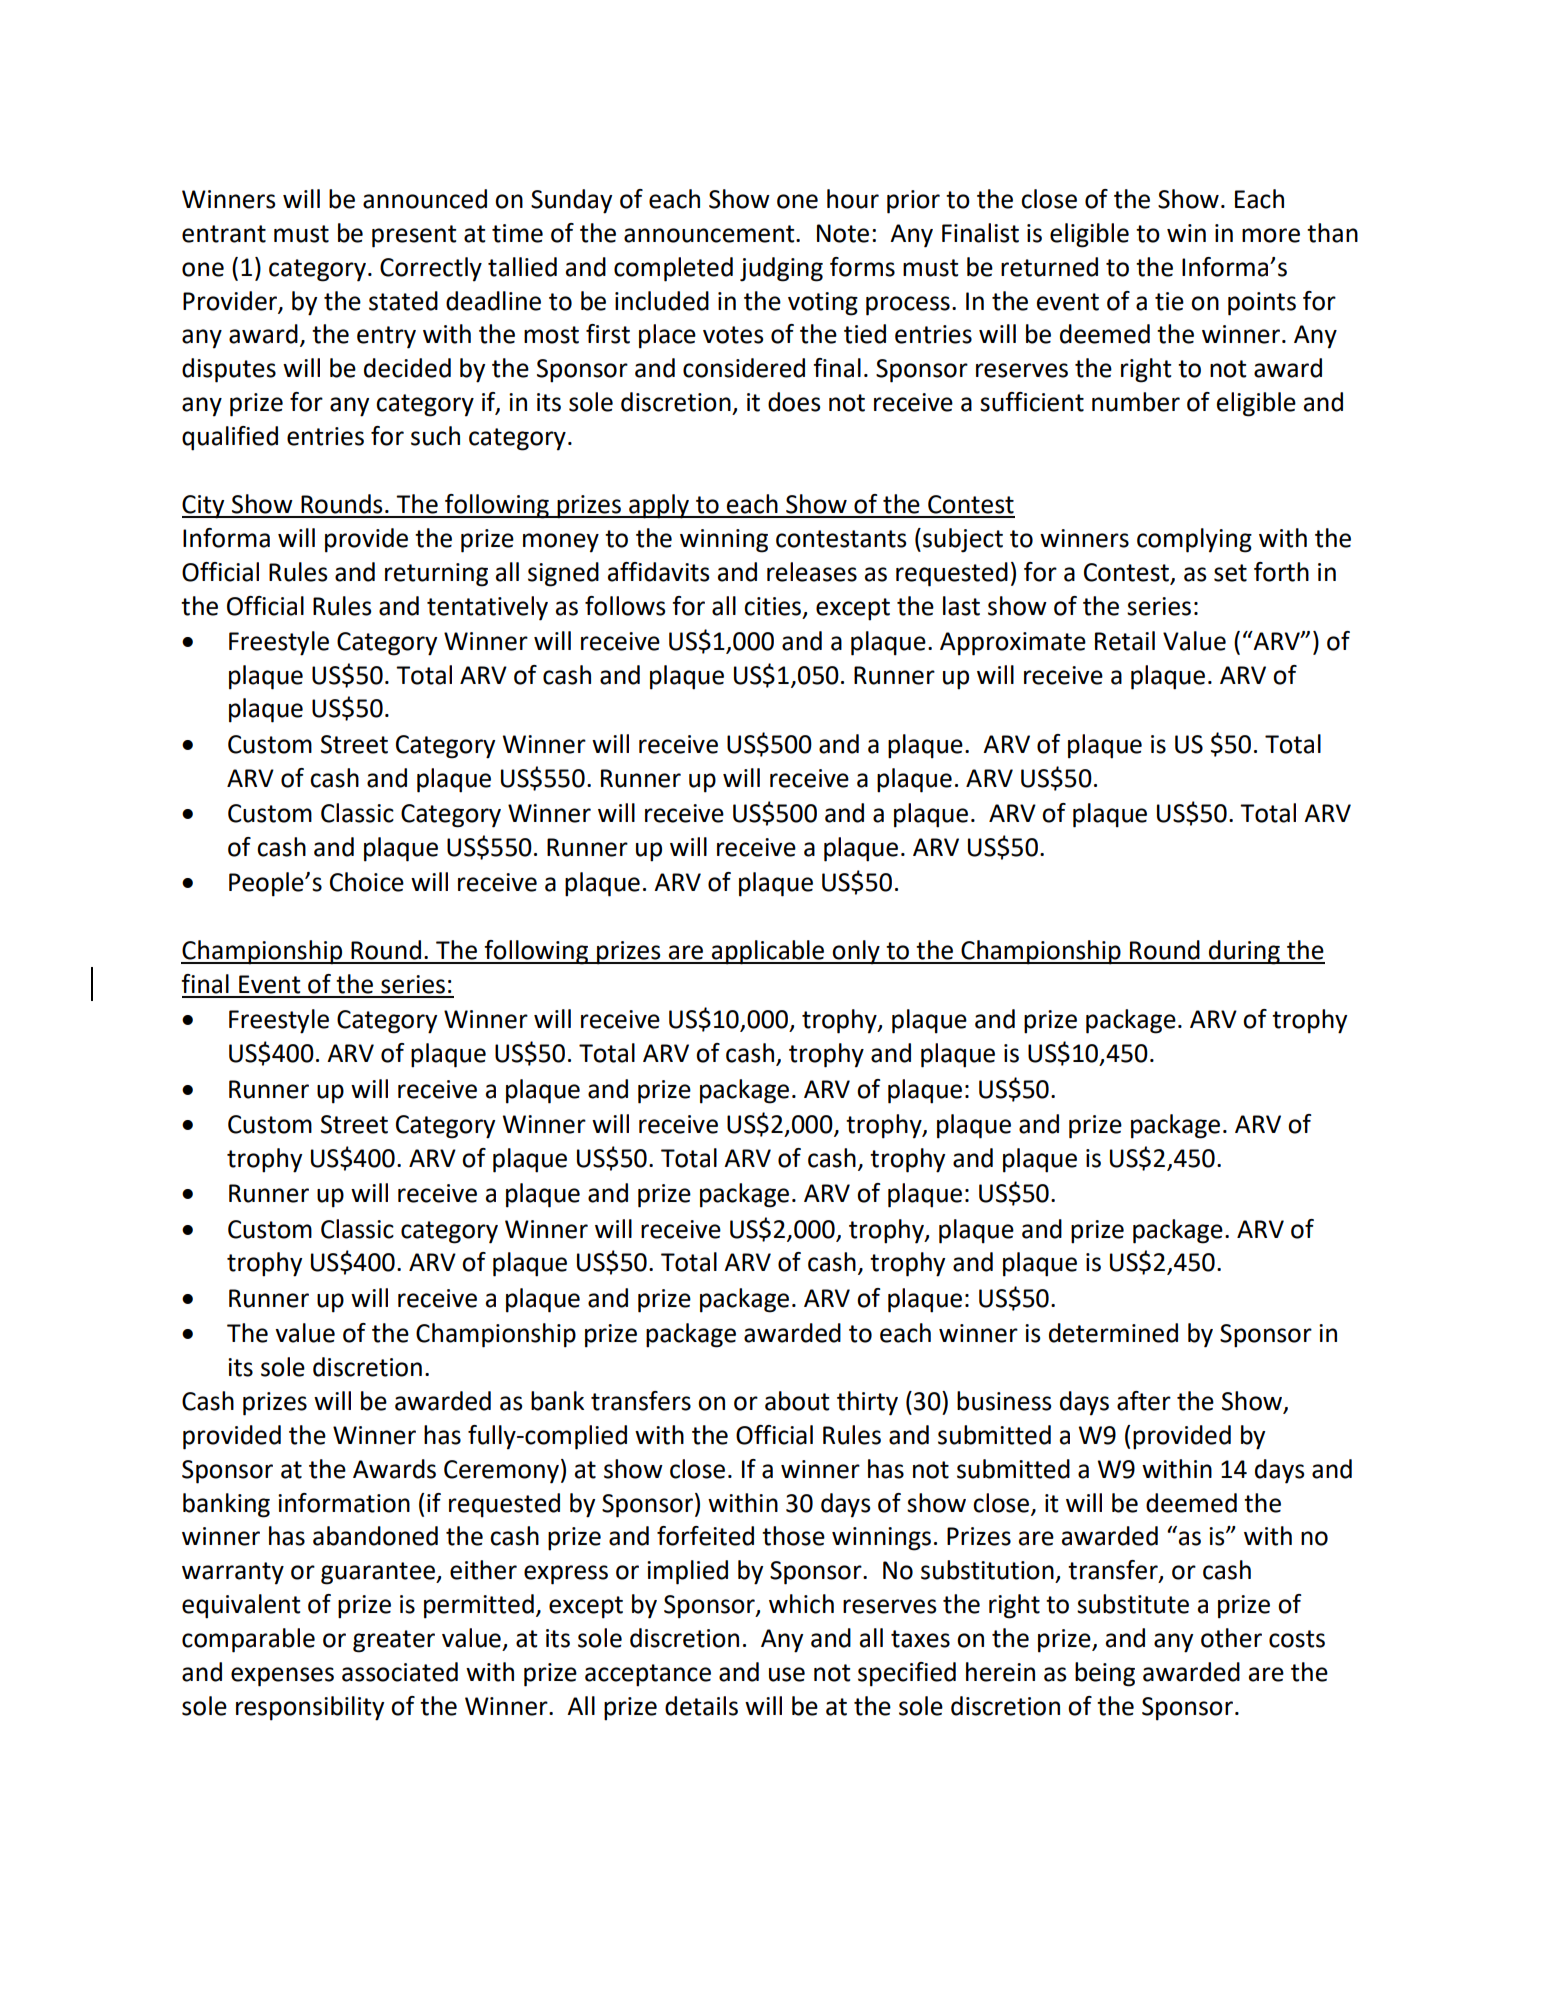 This screenshot has height=1998, width=1544. What do you see at coordinates (282, 1677) in the screenshot?
I see `expenses` at bounding box center [282, 1677].
